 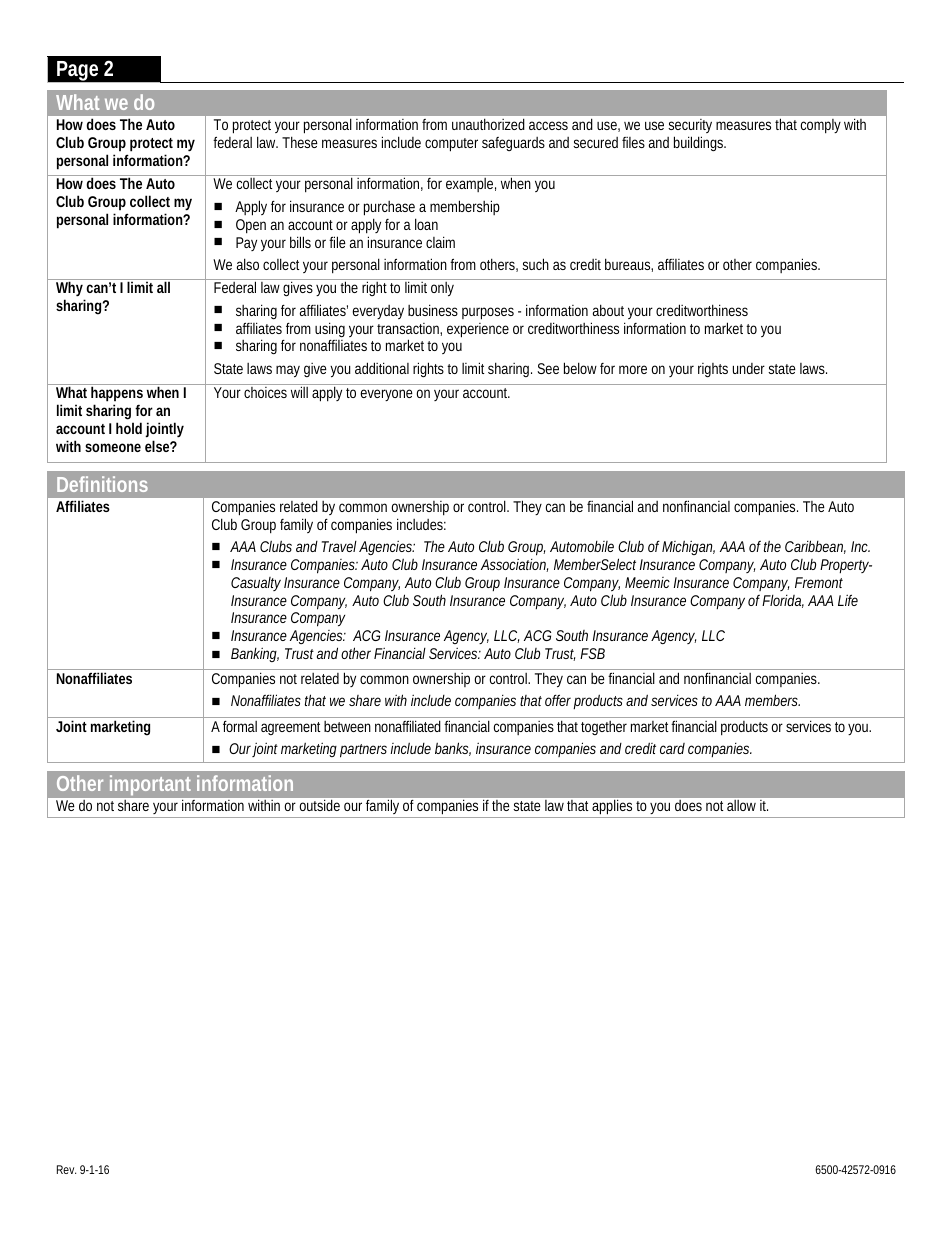 What do you see at coordinates (66, 1169) in the screenshot?
I see `Rev` at bounding box center [66, 1169].
